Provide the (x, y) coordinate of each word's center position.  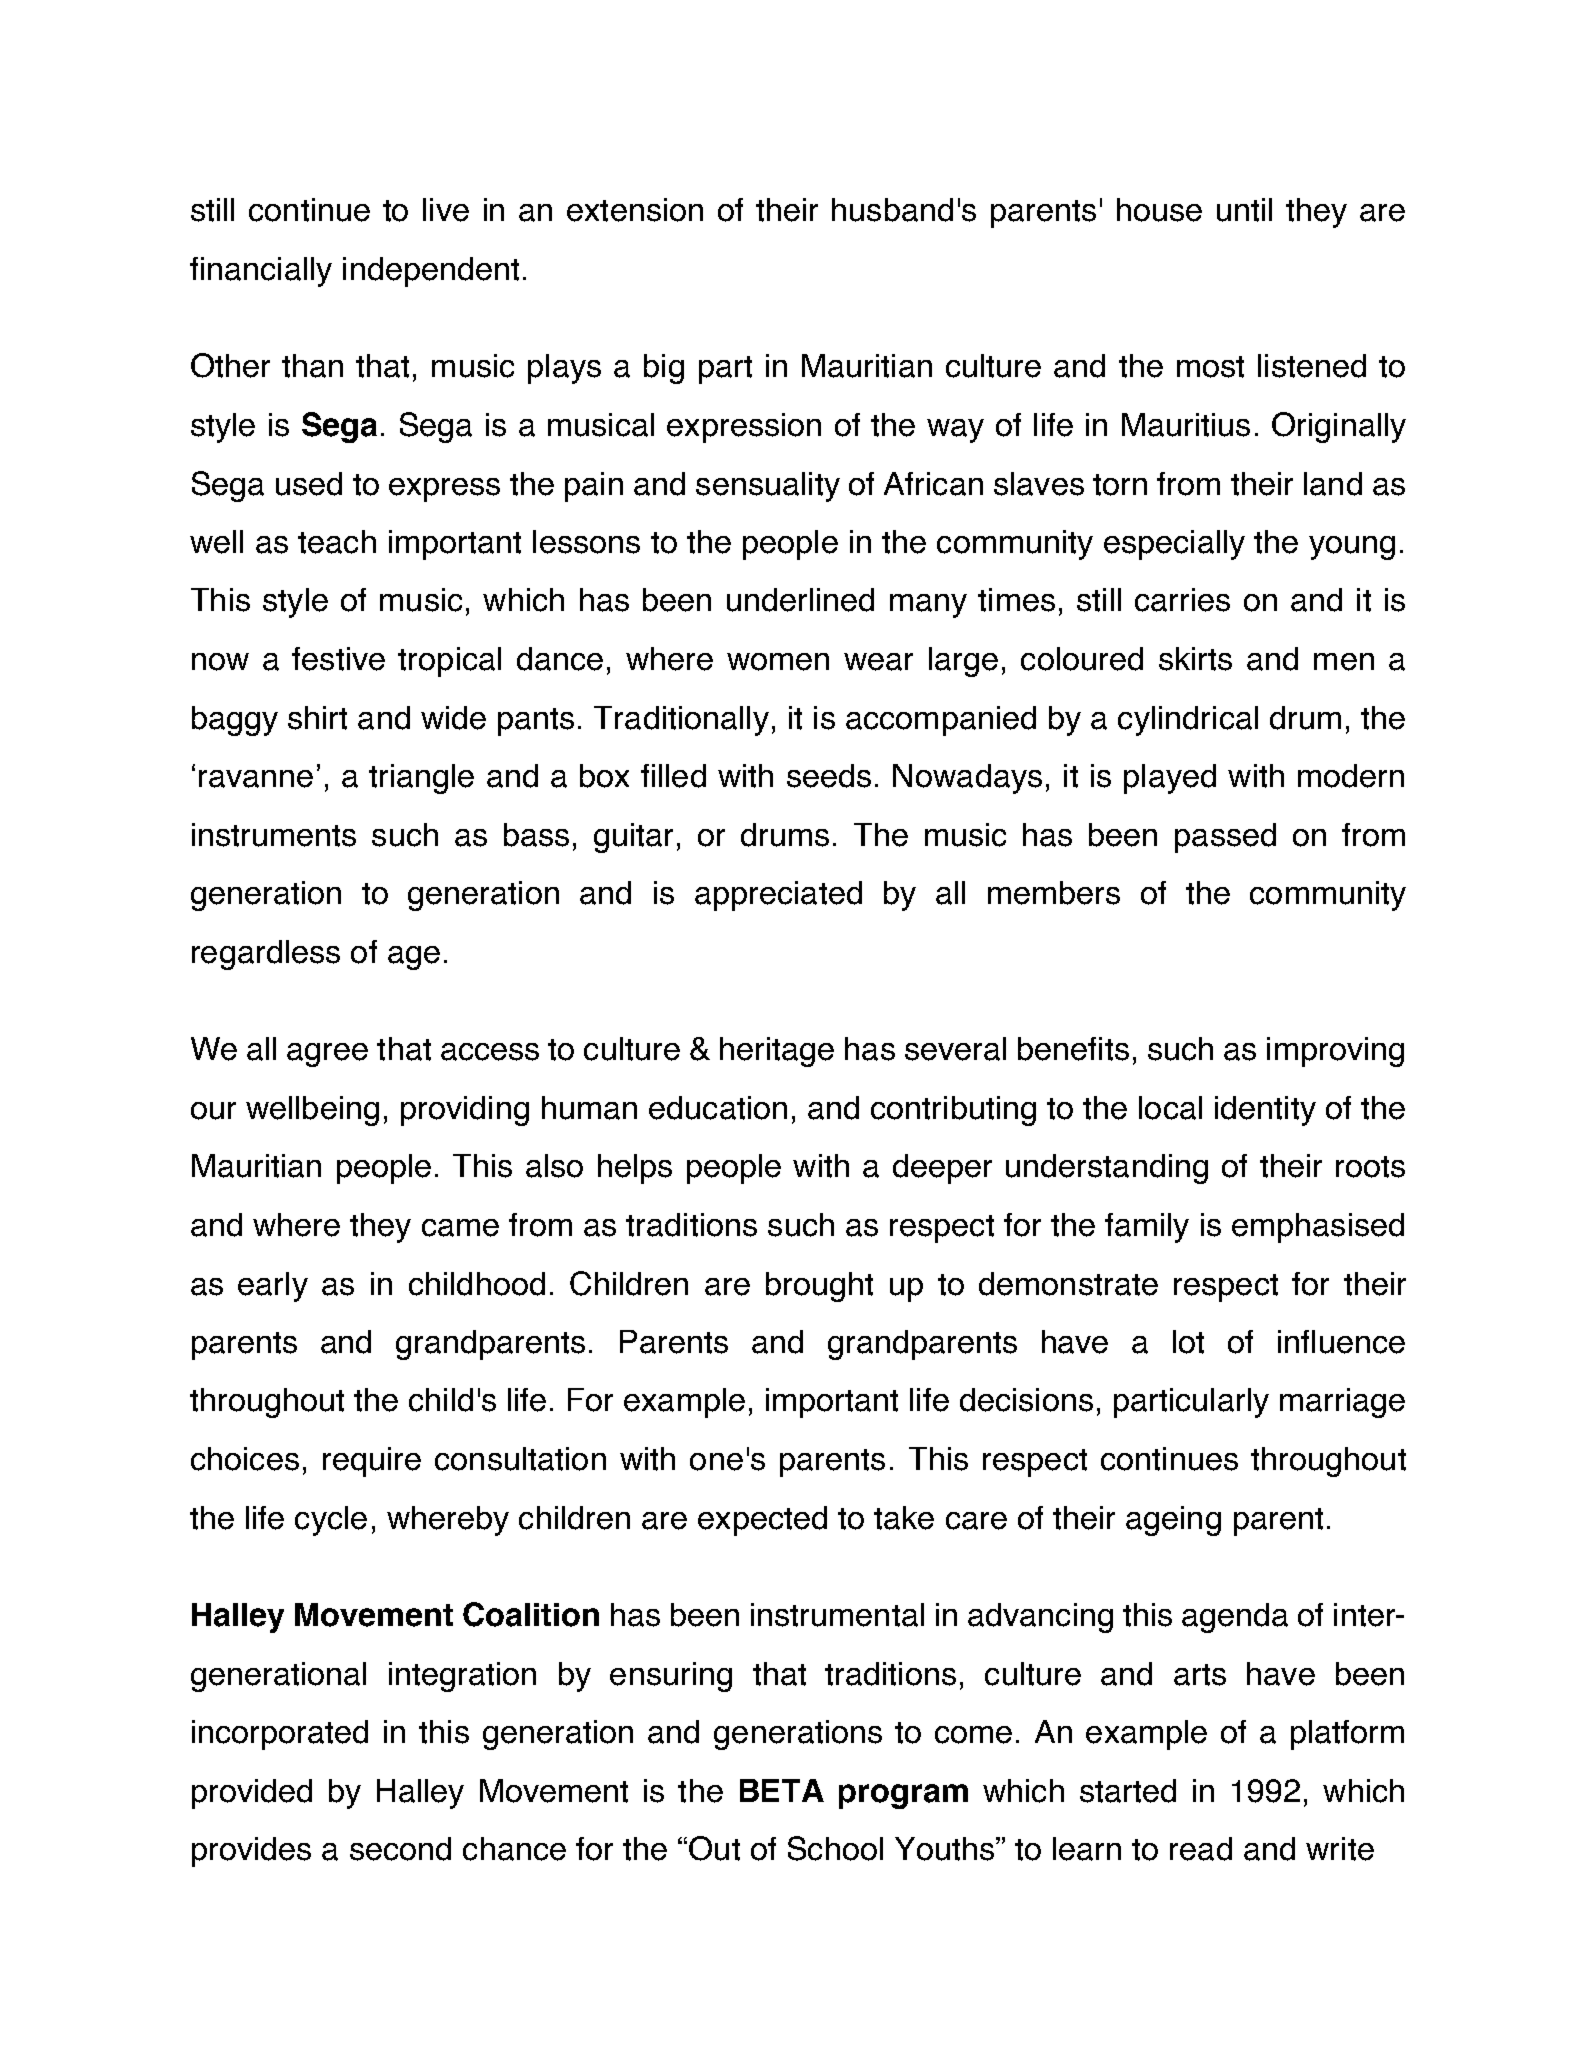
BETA (782, 1790)
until (1244, 210)
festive (338, 659)
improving (1335, 1052)
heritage (777, 1052)
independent (431, 272)
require (372, 1462)
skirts (1195, 659)
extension (635, 210)
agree (327, 1055)
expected (762, 1521)
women (778, 662)
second (400, 1849)
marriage (1342, 1403)
